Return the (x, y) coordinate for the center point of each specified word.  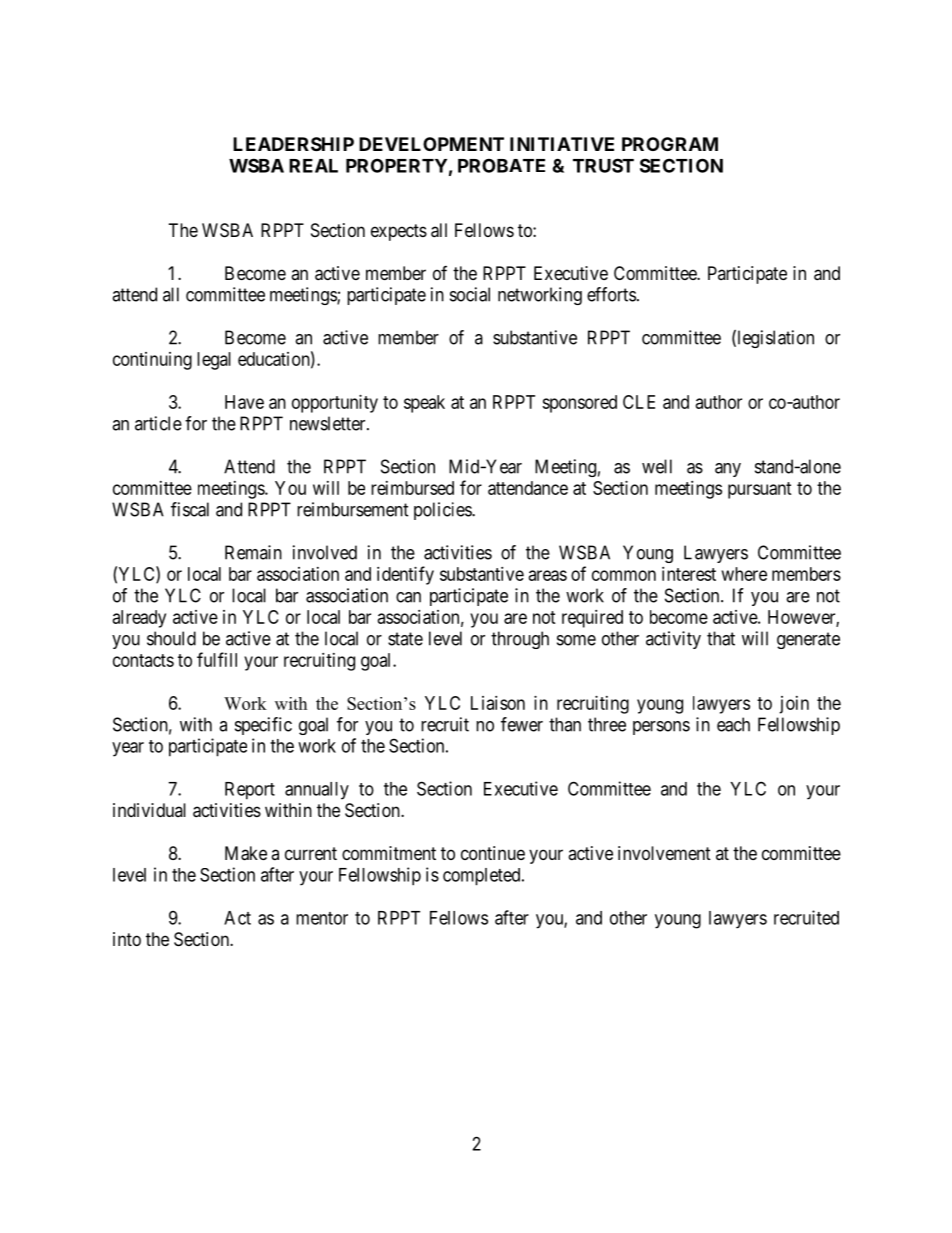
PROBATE (501, 165)
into (127, 939)
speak (424, 404)
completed (483, 877)
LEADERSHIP (293, 144)
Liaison (498, 703)
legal (214, 361)
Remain (253, 552)
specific (263, 726)
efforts (611, 294)
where (744, 574)
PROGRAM (670, 144)
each (733, 724)
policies (443, 511)
